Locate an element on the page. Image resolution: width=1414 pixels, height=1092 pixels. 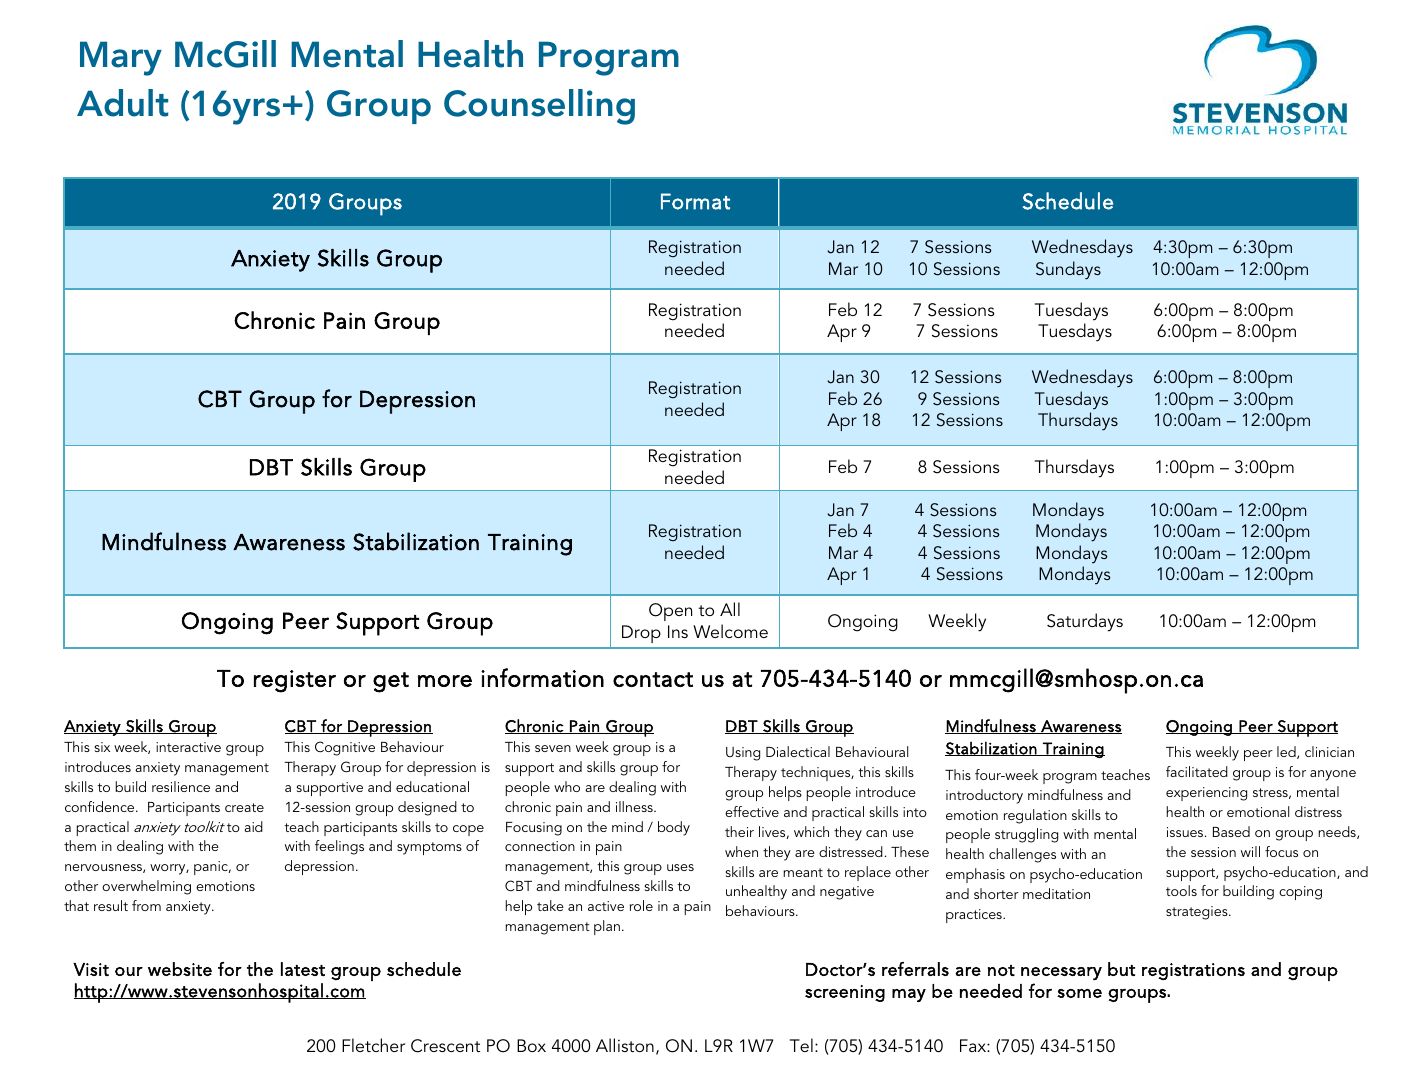
contact is located at coordinates (653, 679).
